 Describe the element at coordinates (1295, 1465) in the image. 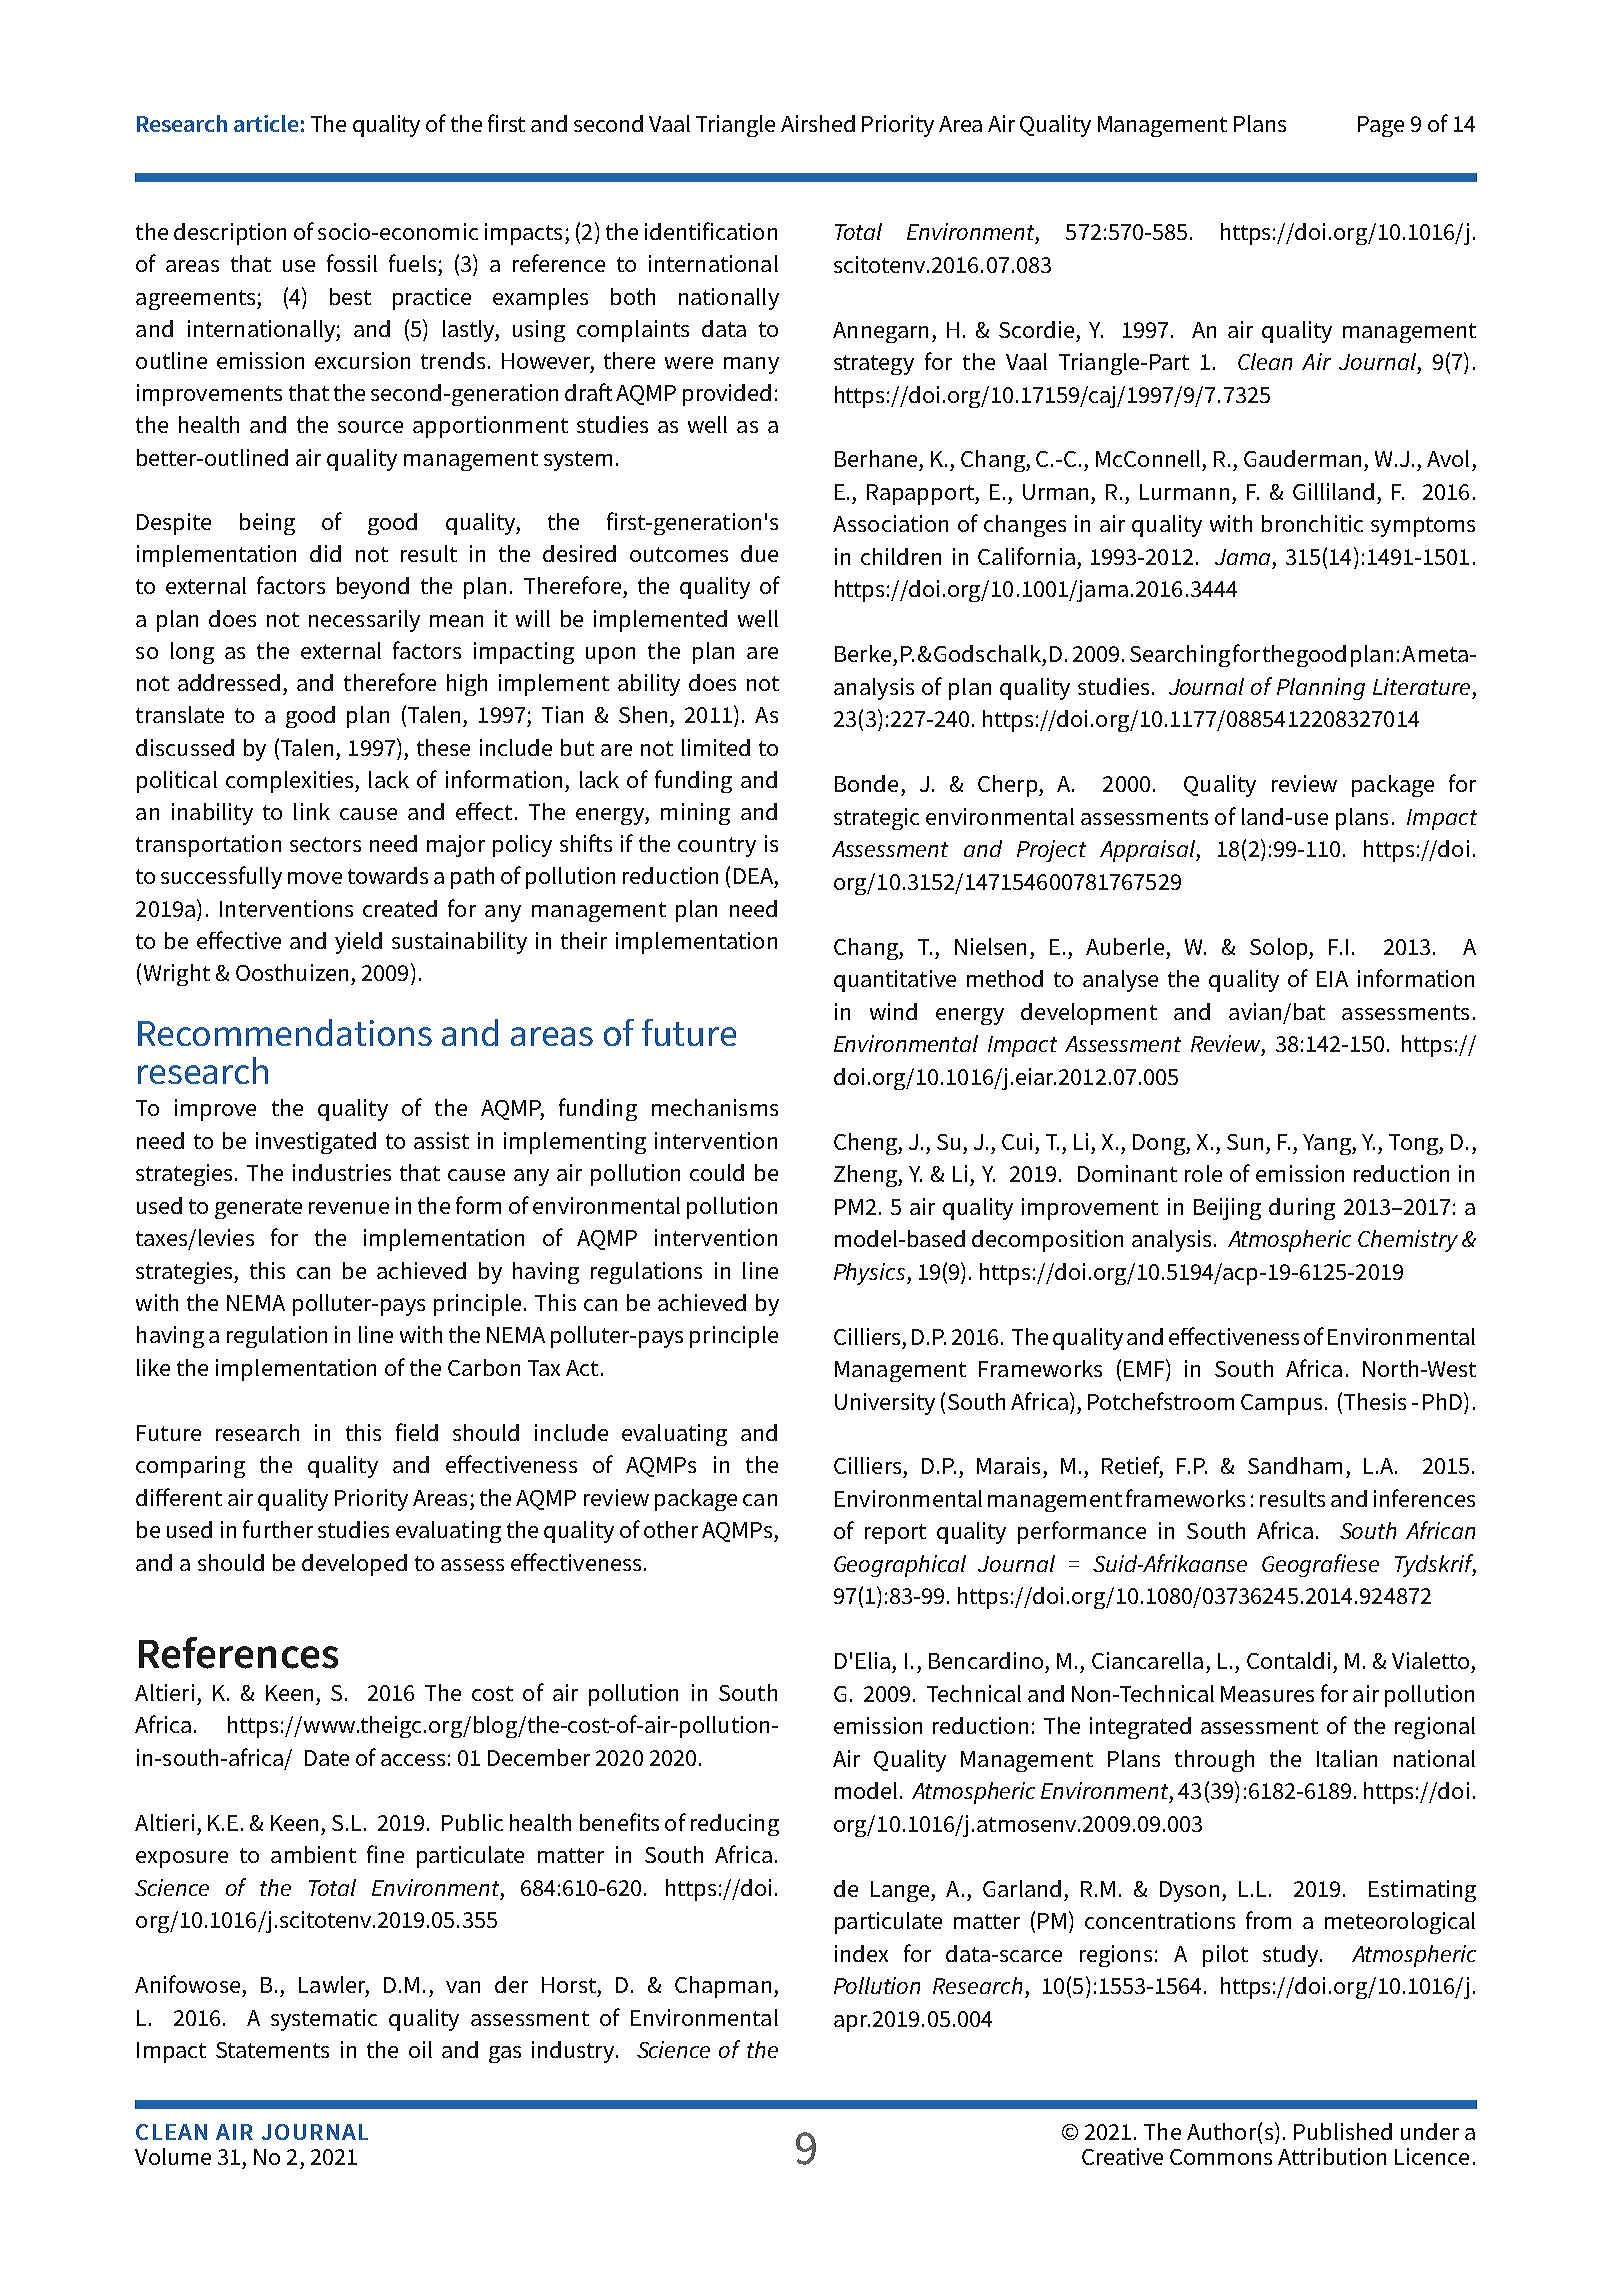

I see `Sandham` at that location.
